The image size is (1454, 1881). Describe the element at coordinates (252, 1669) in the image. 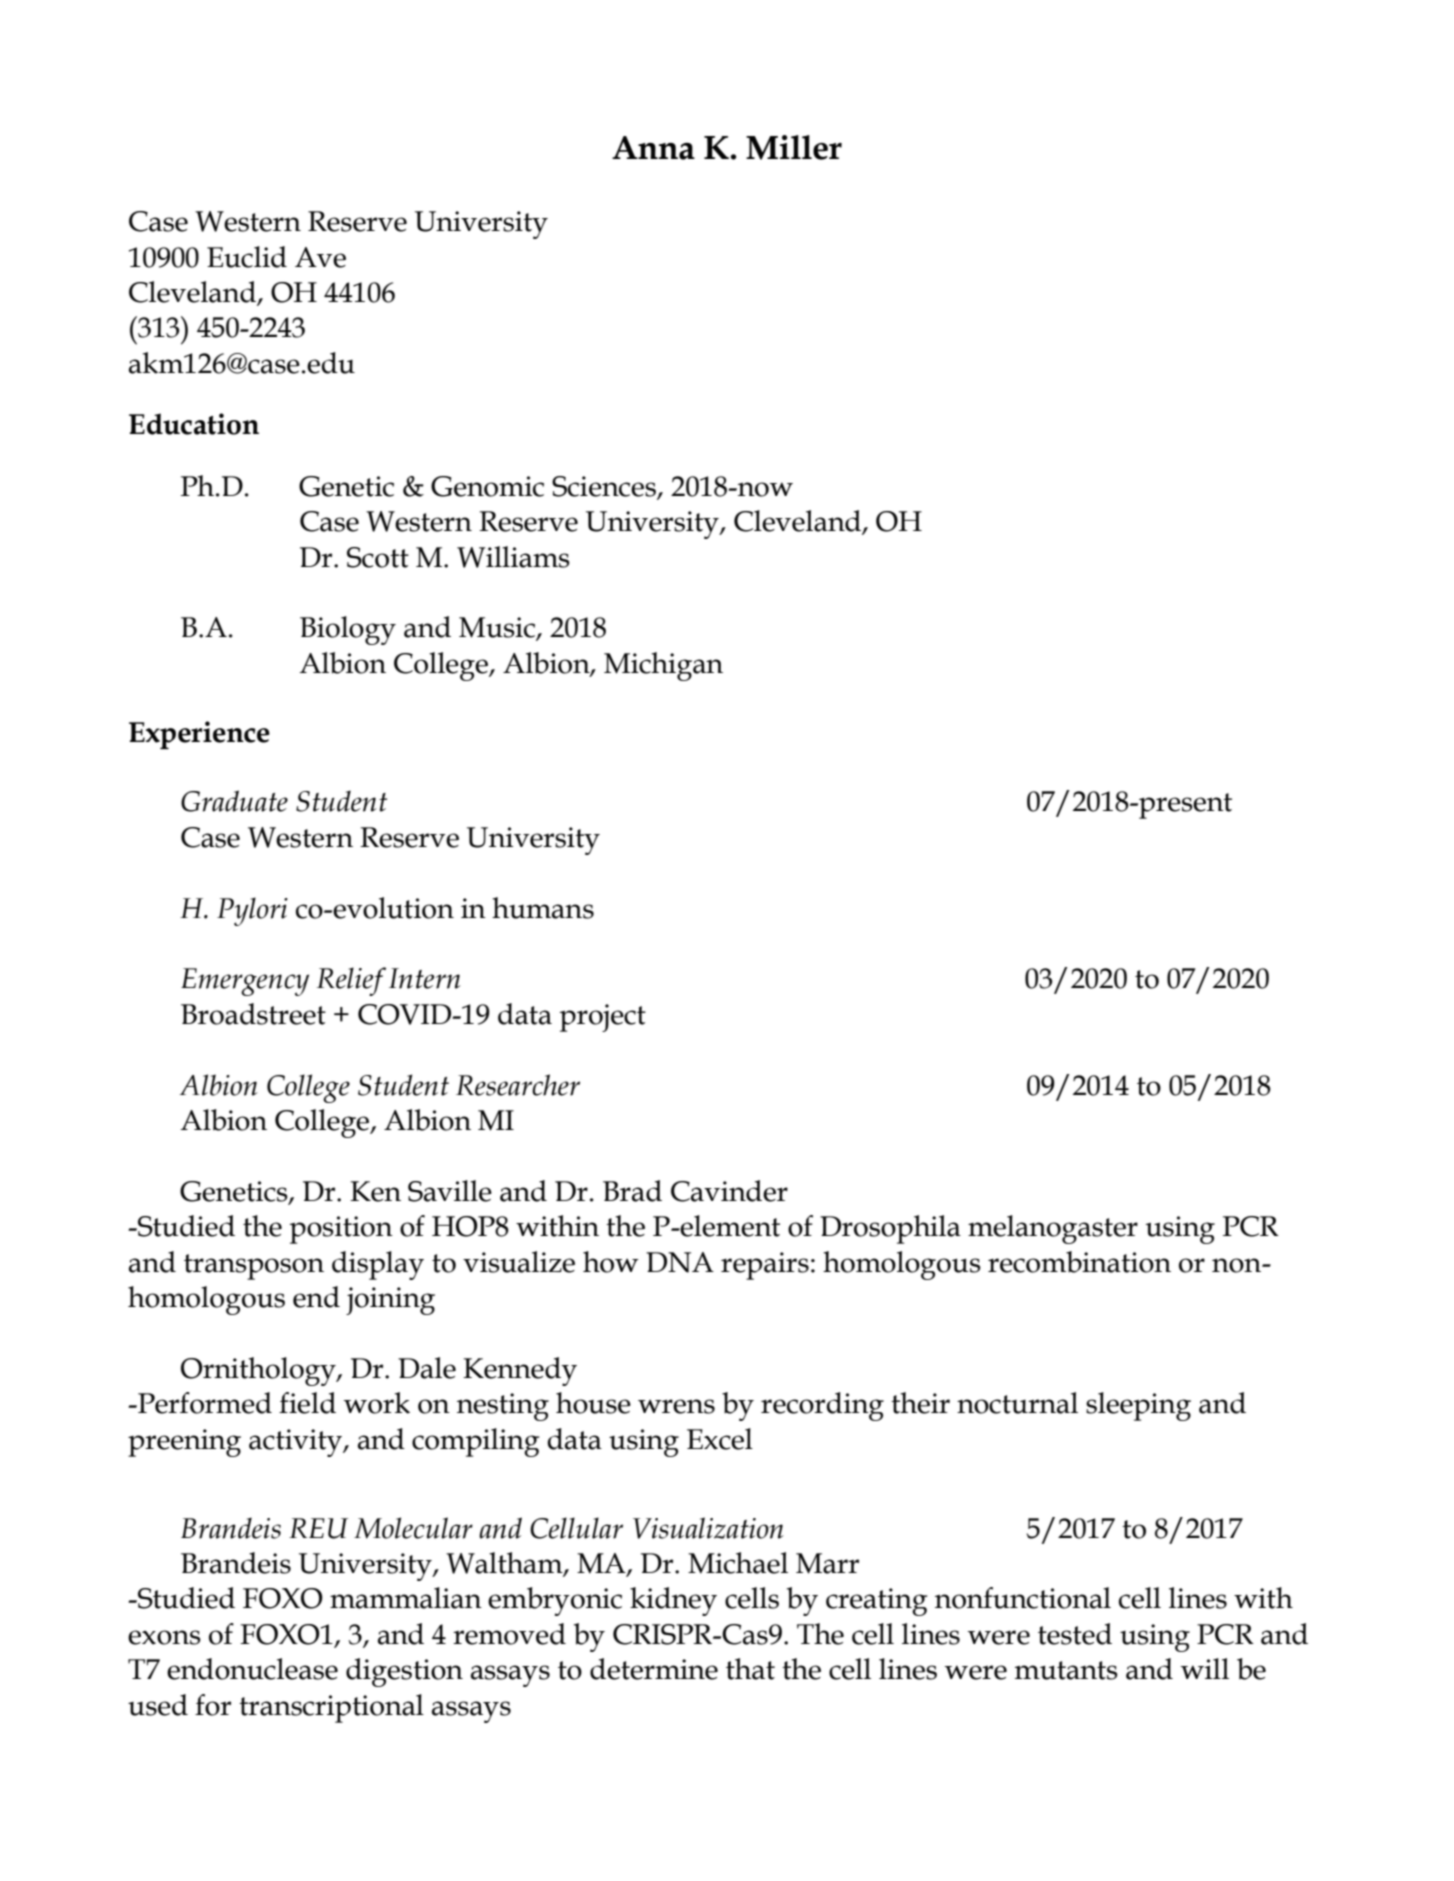

I see `endonuclease` at that location.
